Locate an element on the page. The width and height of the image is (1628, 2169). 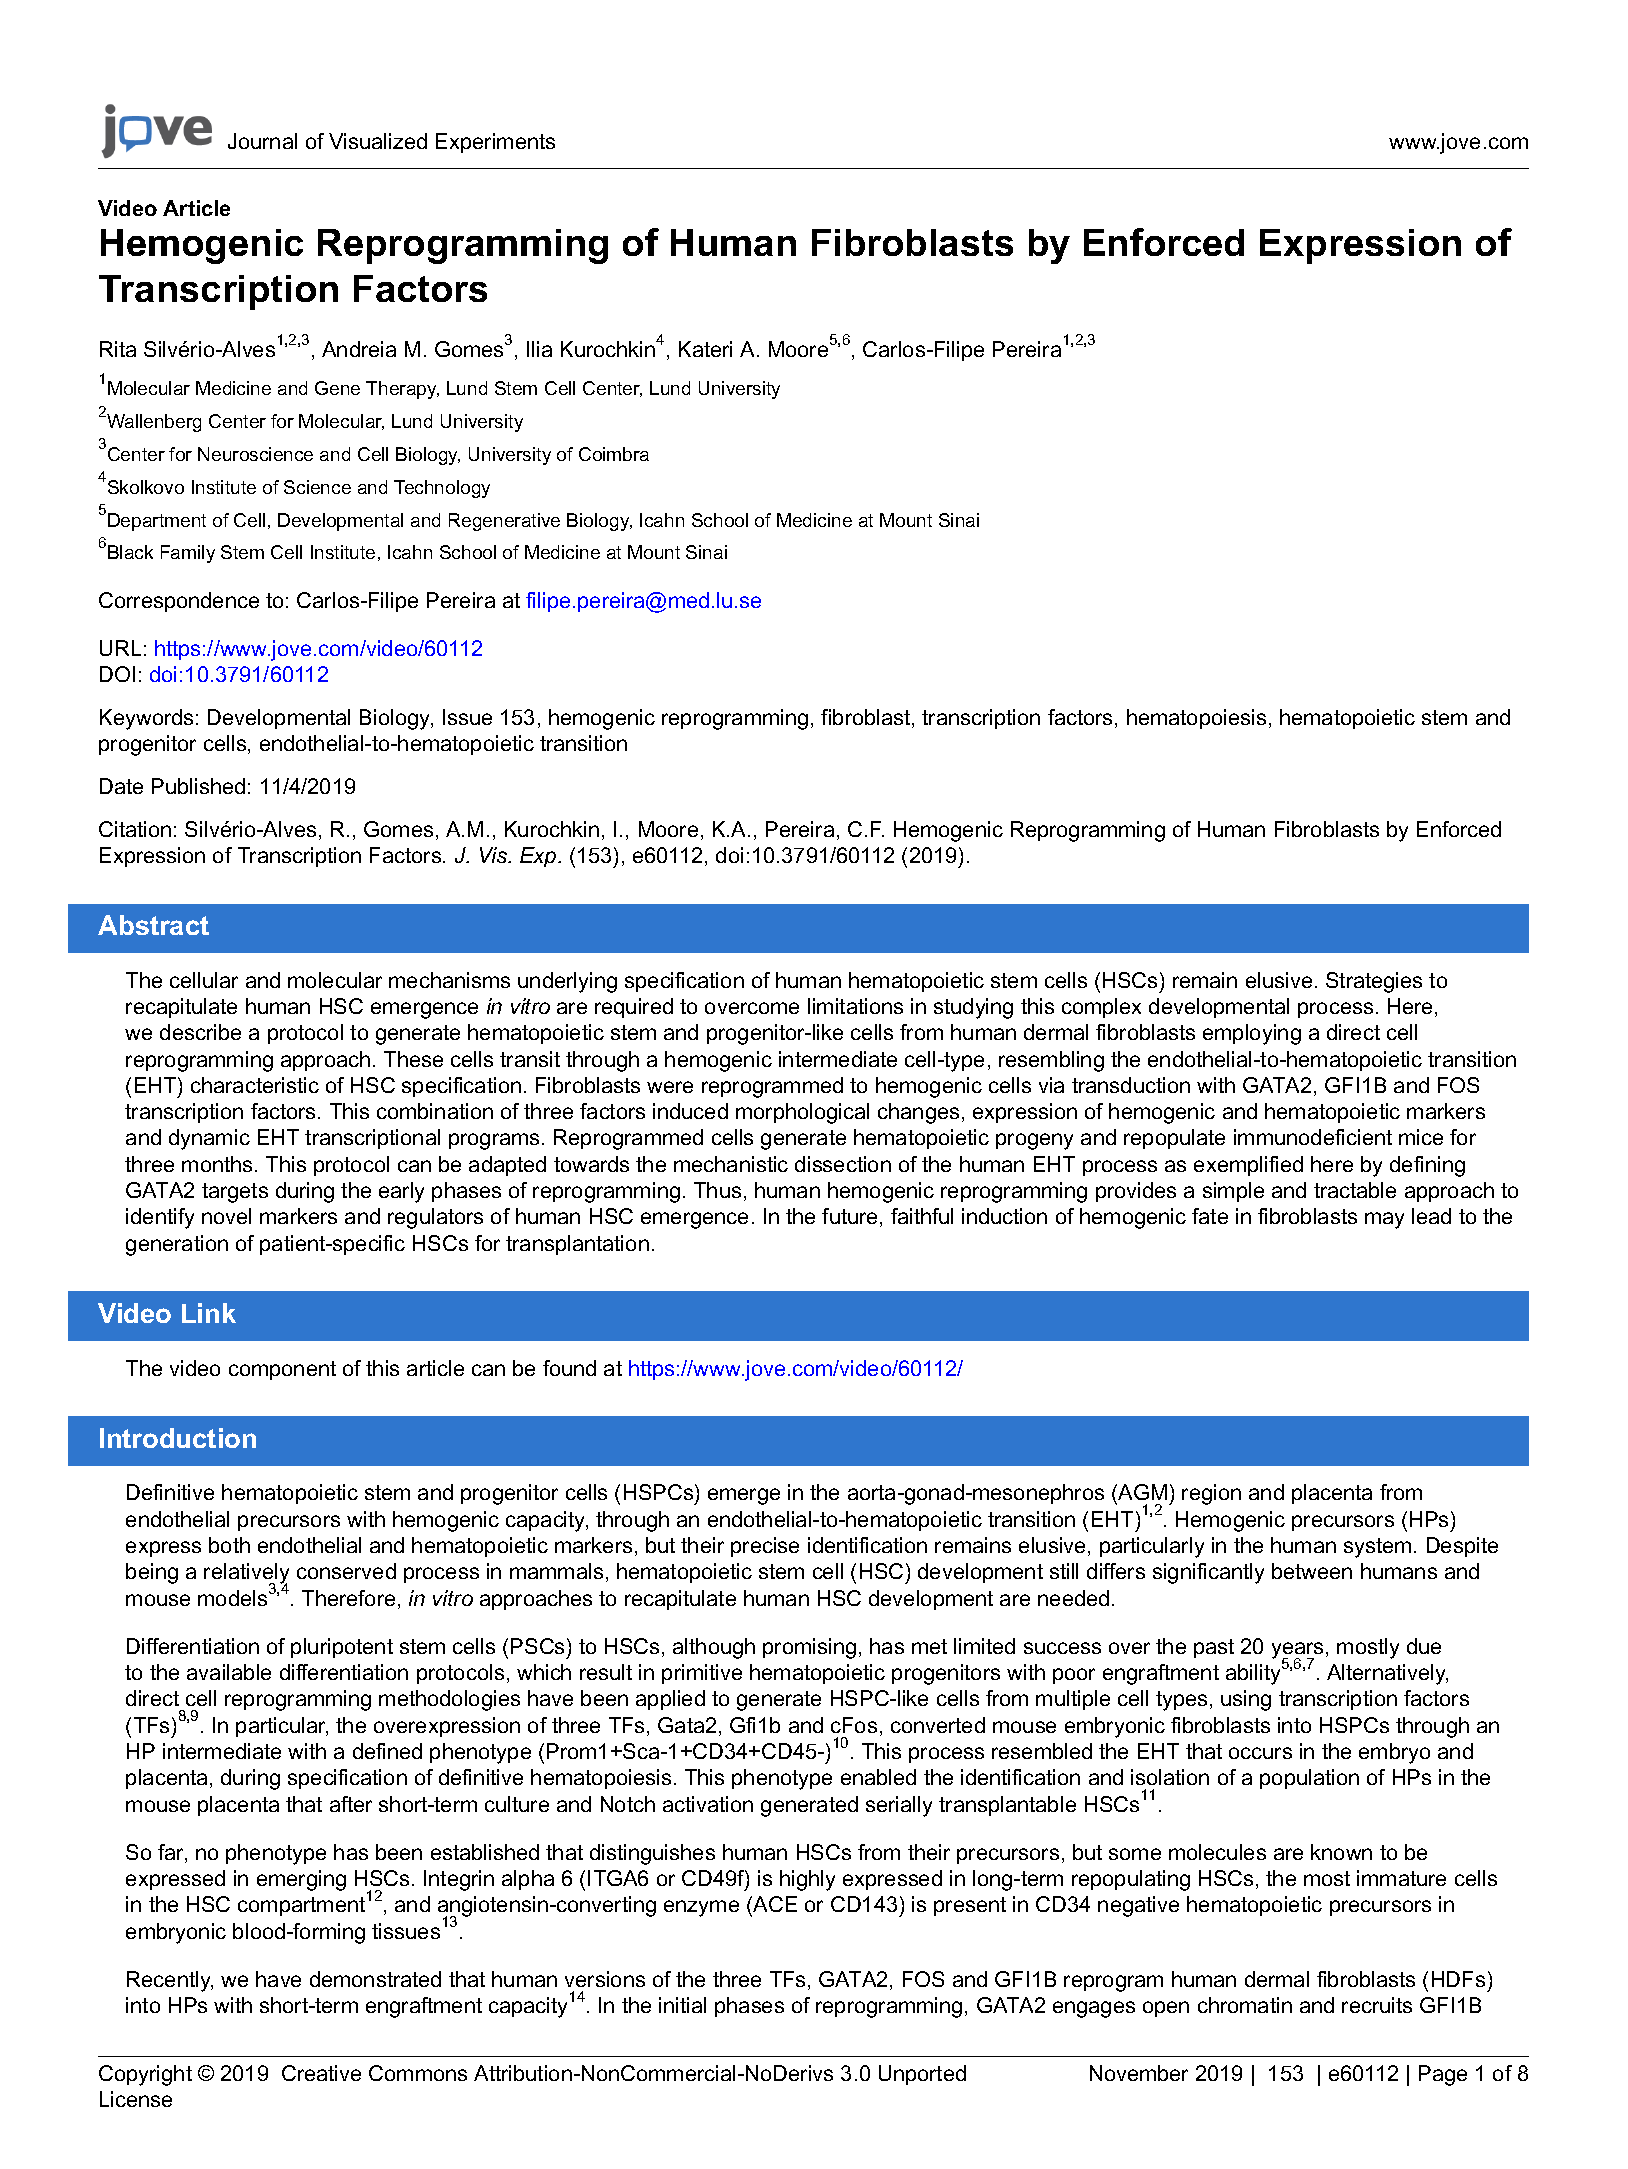
morphological is located at coordinates (802, 1113).
